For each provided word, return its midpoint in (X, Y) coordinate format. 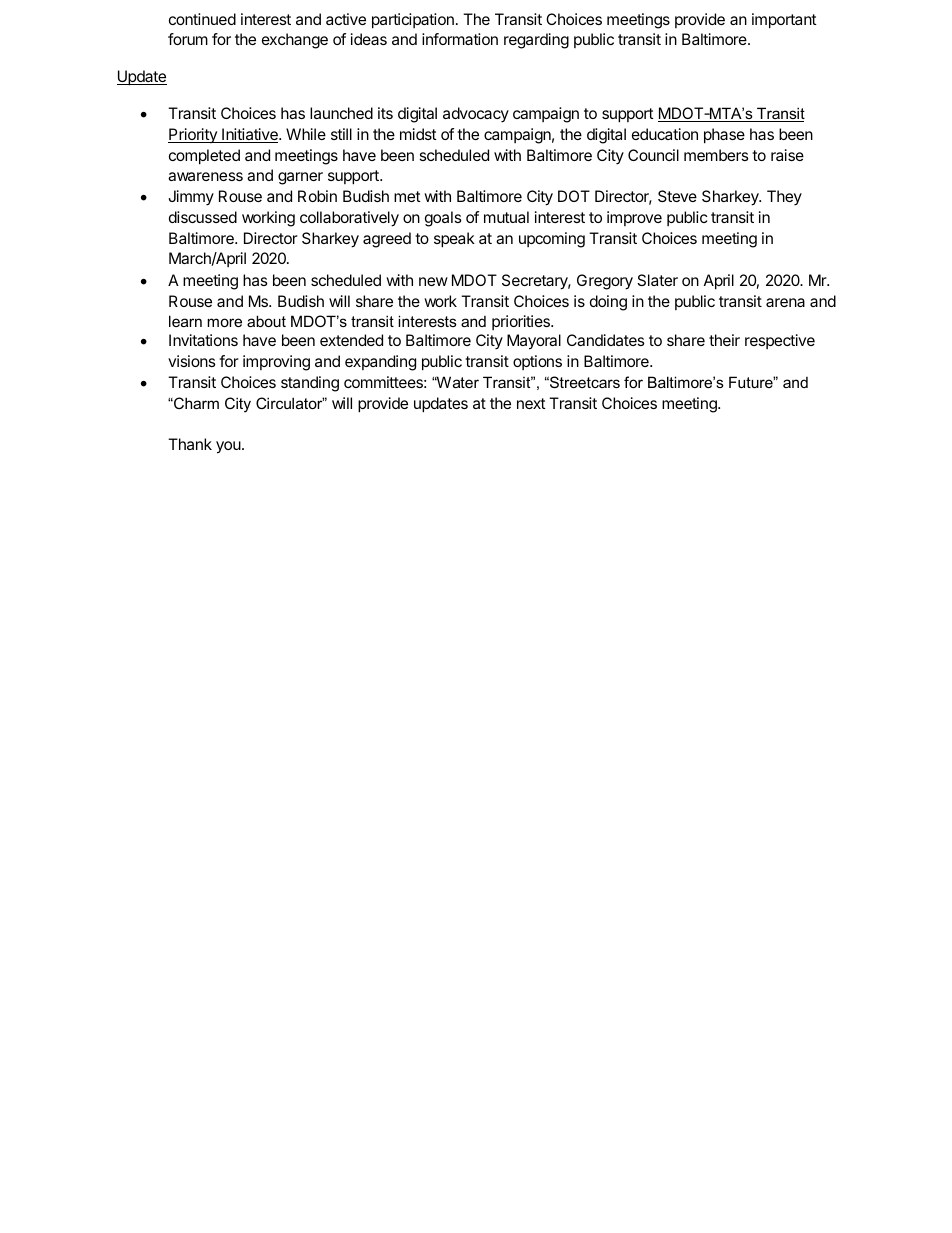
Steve (677, 196)
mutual (506, 217)
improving (276, 363)
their (724, 340)
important (784, 21)
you (228, 447)
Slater (657, 280)
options (537, 362)
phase (724, 136)
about (266, 321)
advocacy (476, 115)
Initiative (250, 135)
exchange (295, 41)
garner (300, 178)
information (460, 39)
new (433, 281)
